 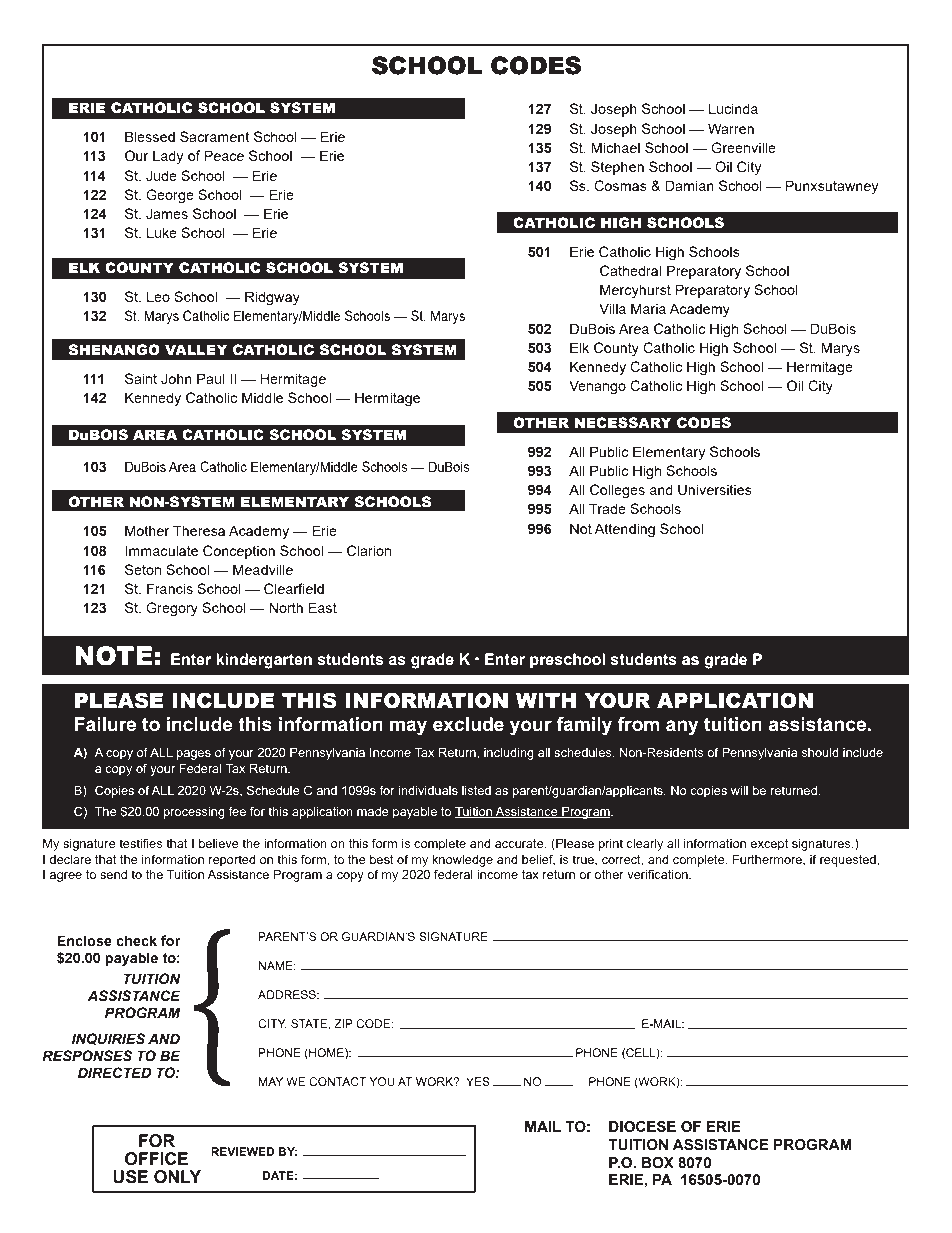 What do you see at coordinates (150, 136) in the image?
I see `Blessed` at bounding box center [150, 136].
